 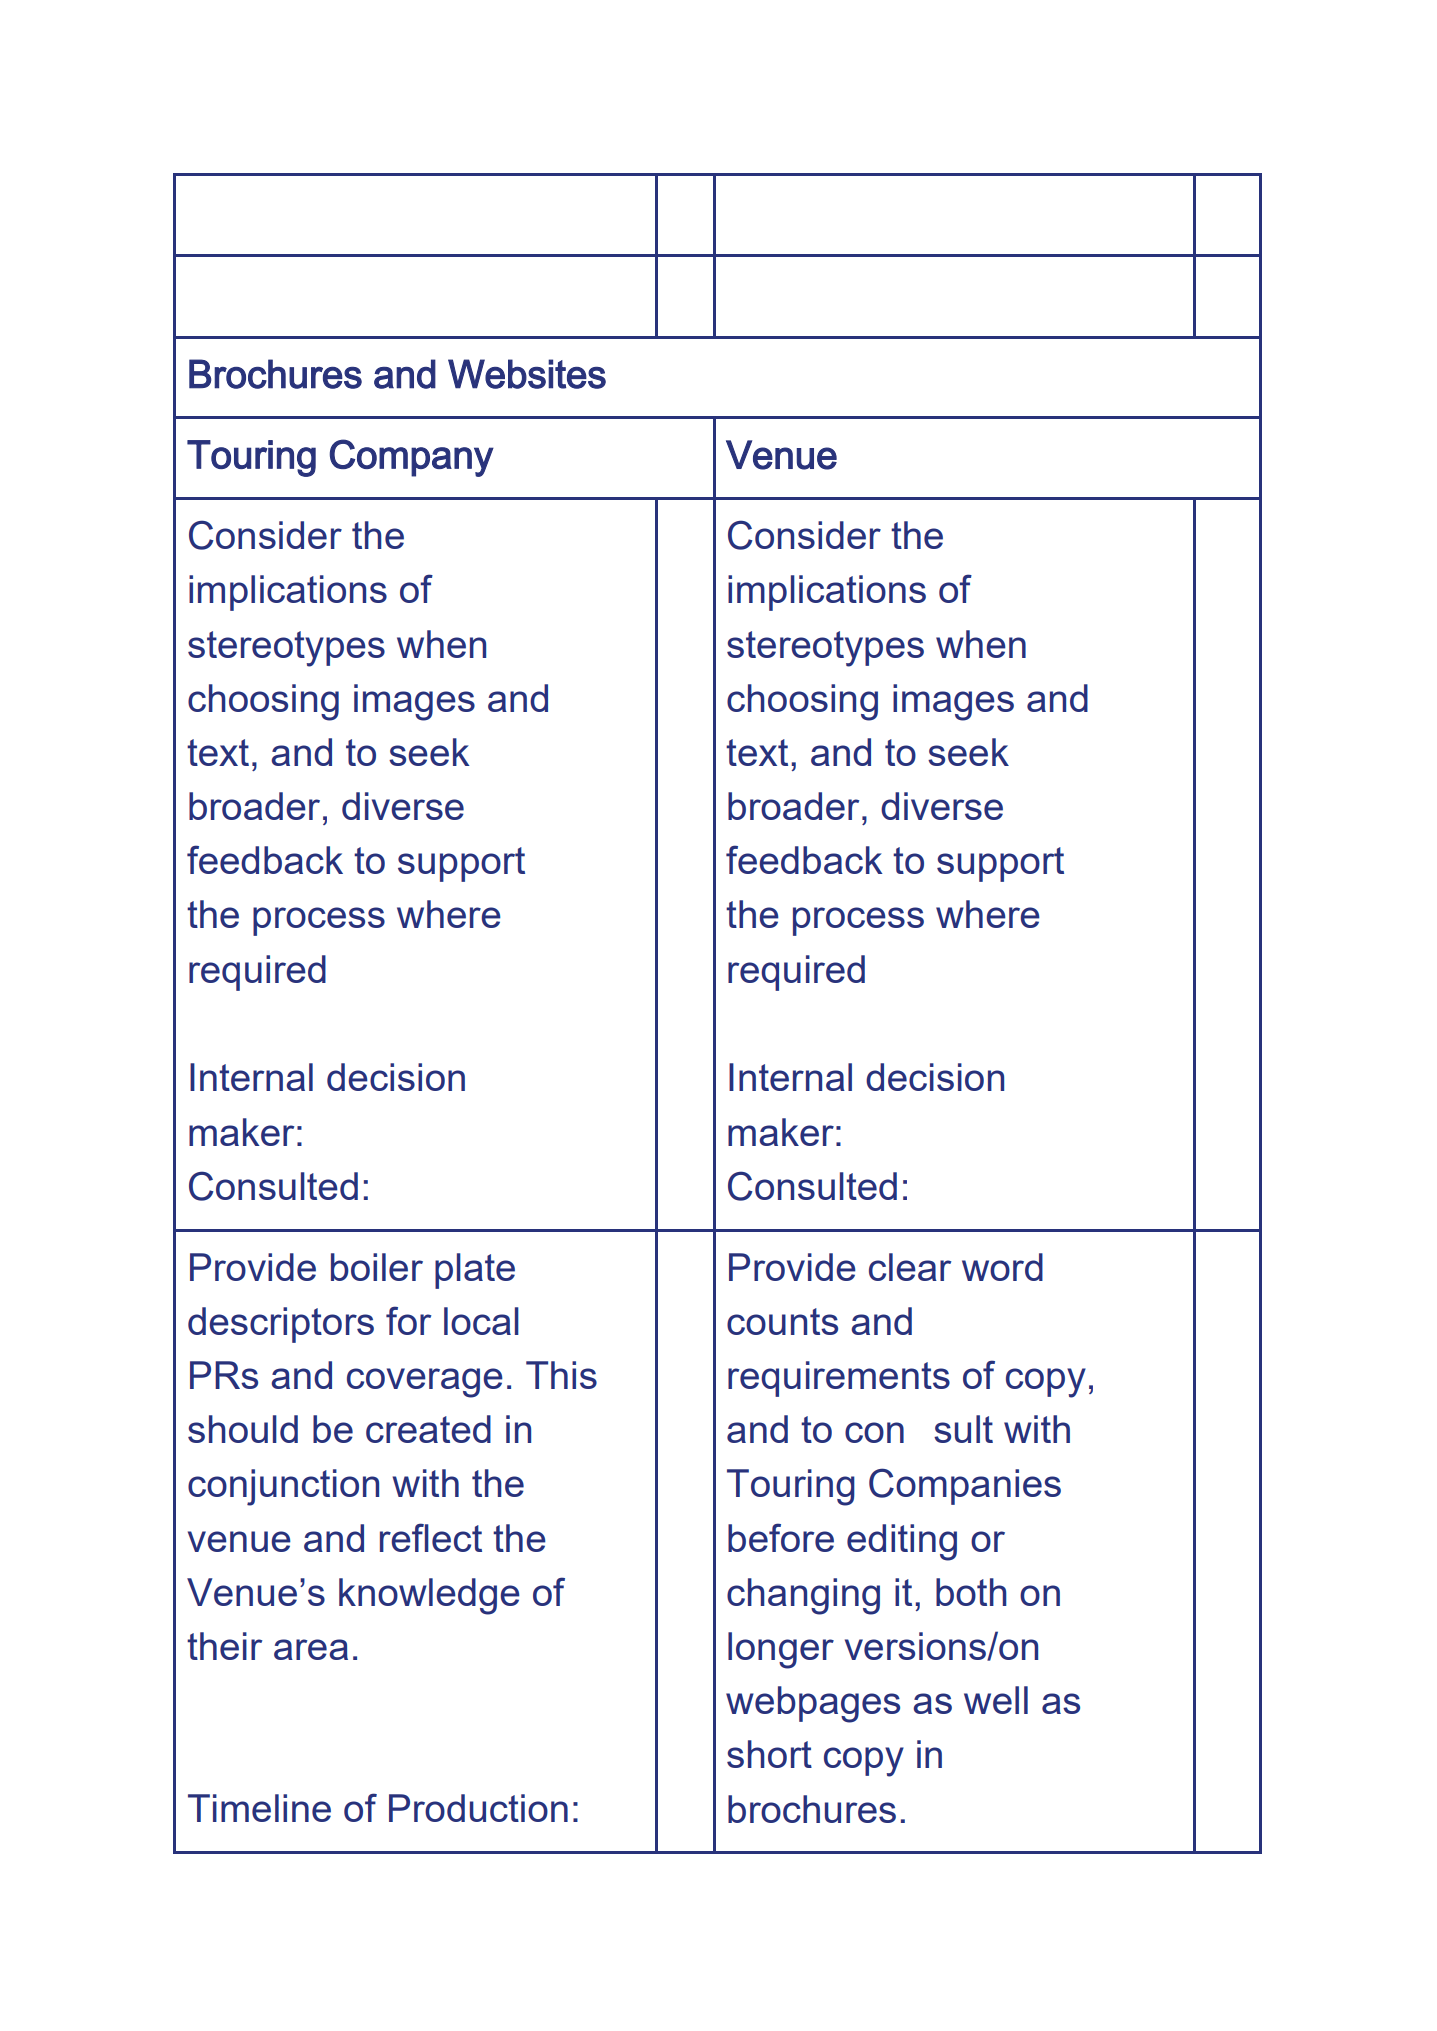 What do you see at coordinates (259, 1808) in the page?
I see `Timeline` at bounding box center [259, 1808].
